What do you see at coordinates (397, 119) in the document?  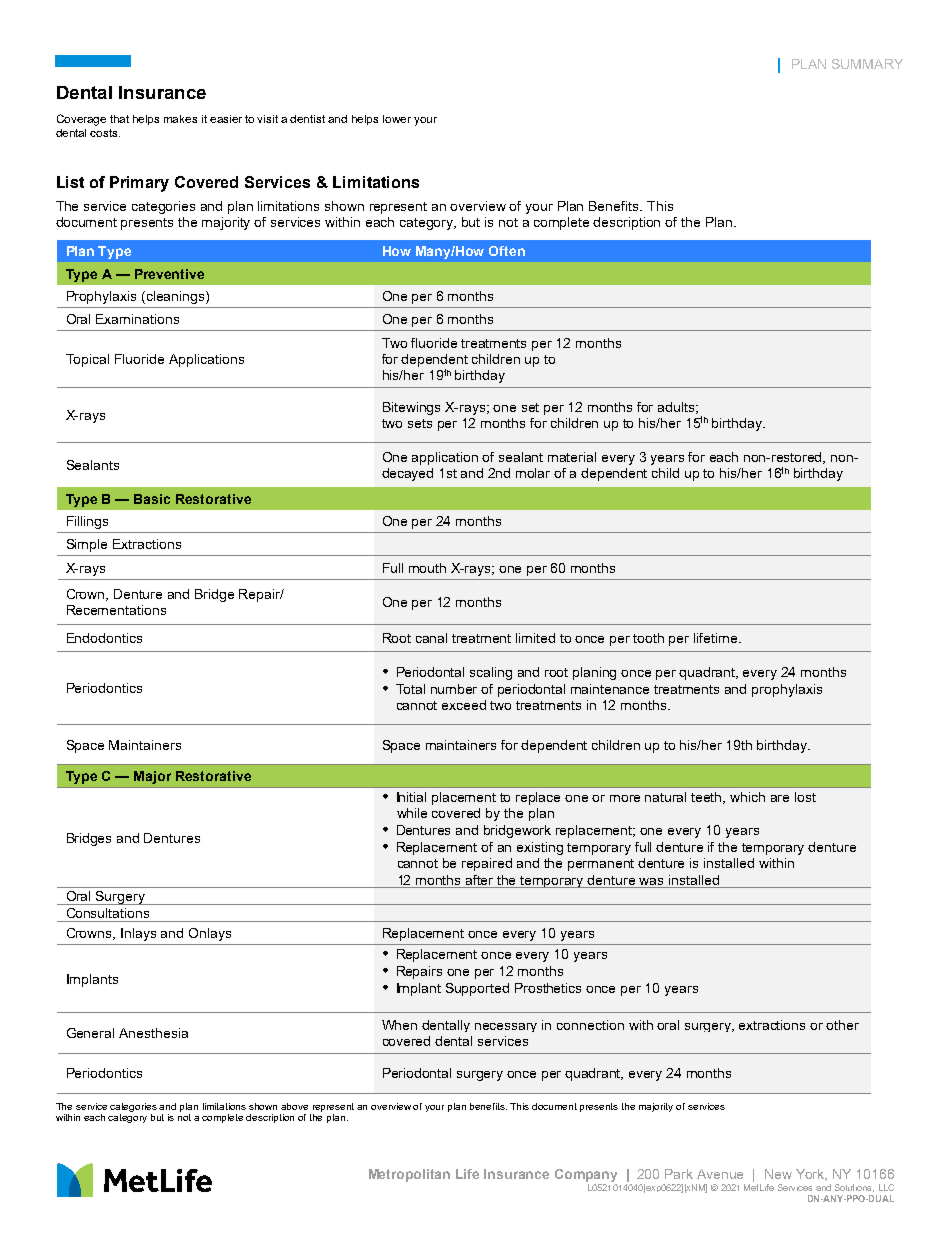 I see `lower` at bounding box center [397, 119].
